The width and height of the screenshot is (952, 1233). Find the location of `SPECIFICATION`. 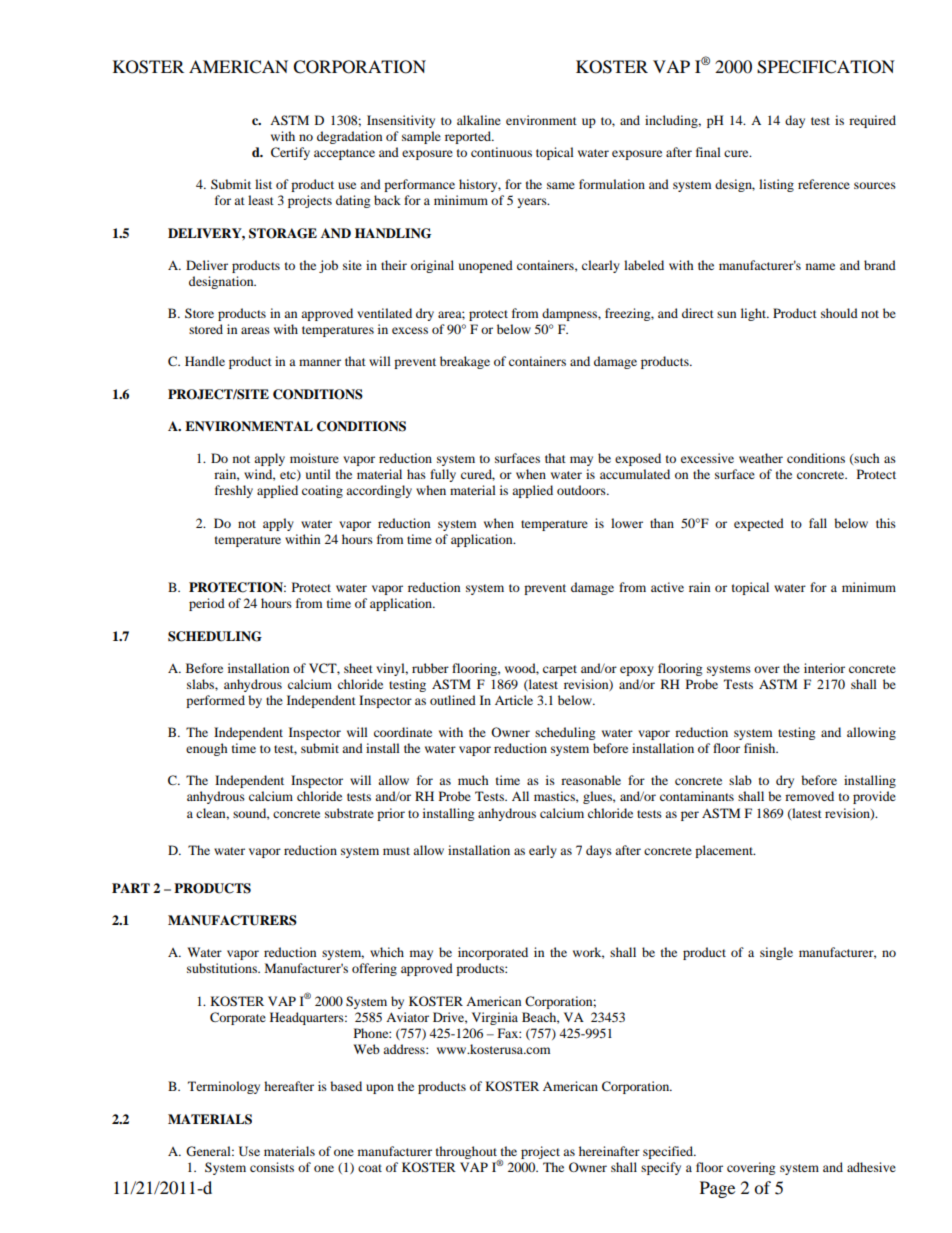

SPECIFICATION is located at coordinates (826, 67).
